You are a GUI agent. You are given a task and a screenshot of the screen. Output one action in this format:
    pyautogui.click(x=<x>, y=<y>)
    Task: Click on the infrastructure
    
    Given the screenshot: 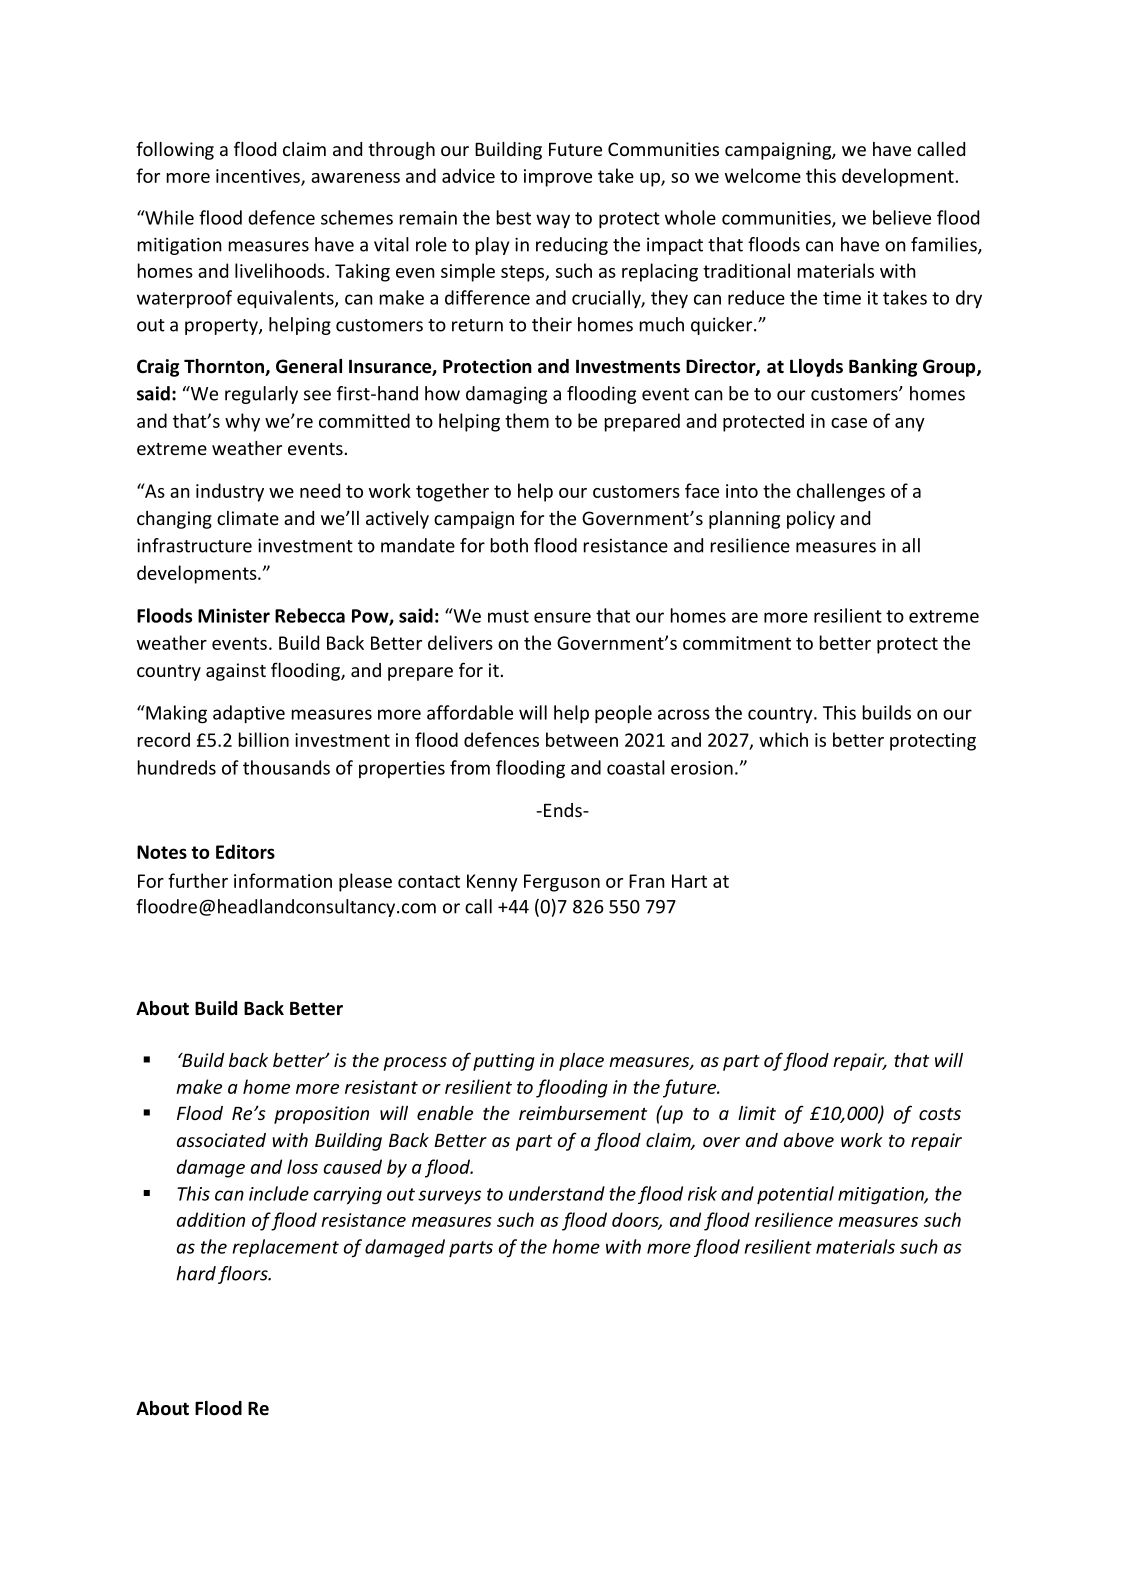 What is the action you would take?
    pyautogui.click(x=194, y=545)
